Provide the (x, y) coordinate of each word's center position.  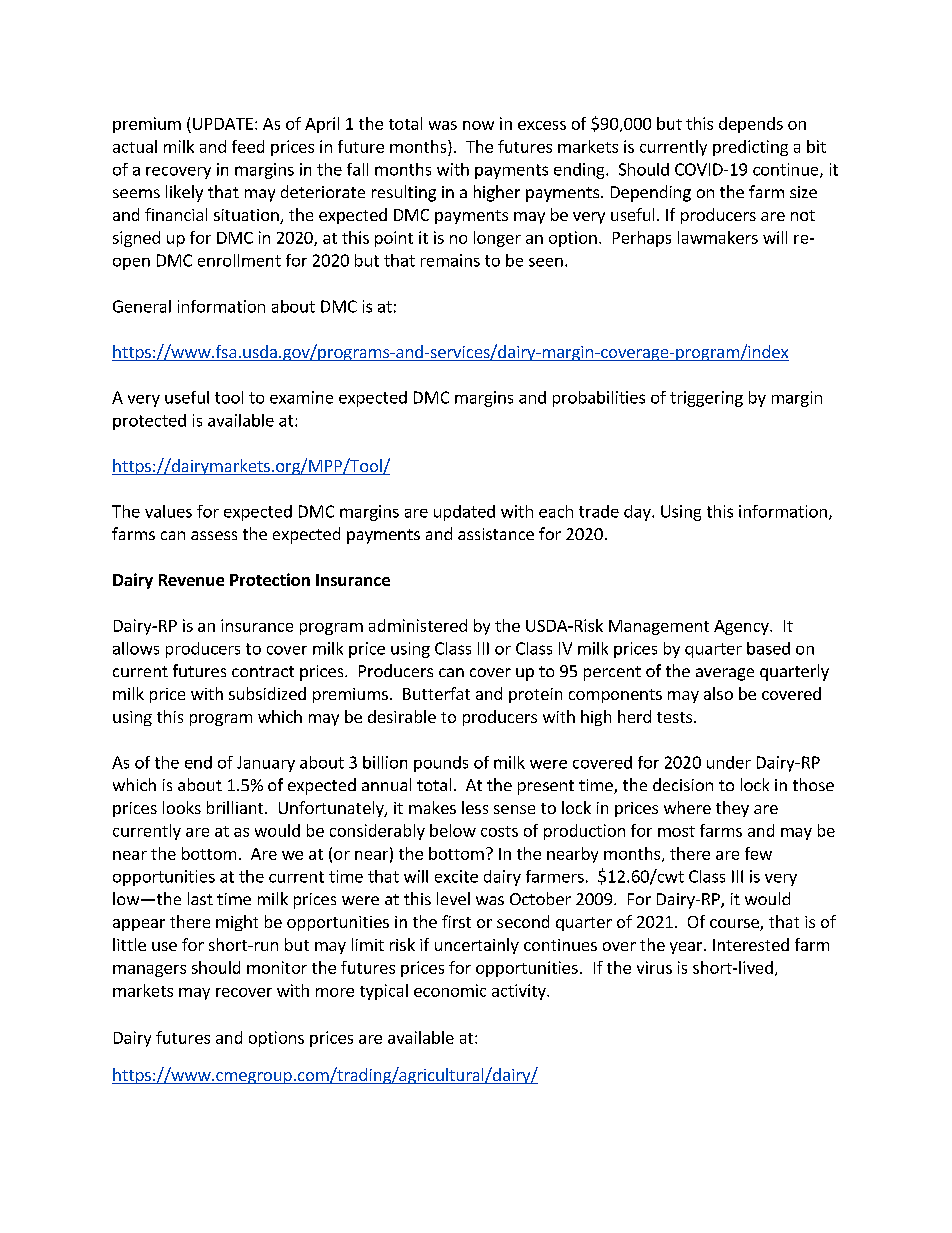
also (718, 693)
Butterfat (436, 693)
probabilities (599, 399)
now (478, 125)
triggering (706, 399)
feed (248, 146)
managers (149, 971)
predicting (750, 148)
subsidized (267, 693)
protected (149, 422)
